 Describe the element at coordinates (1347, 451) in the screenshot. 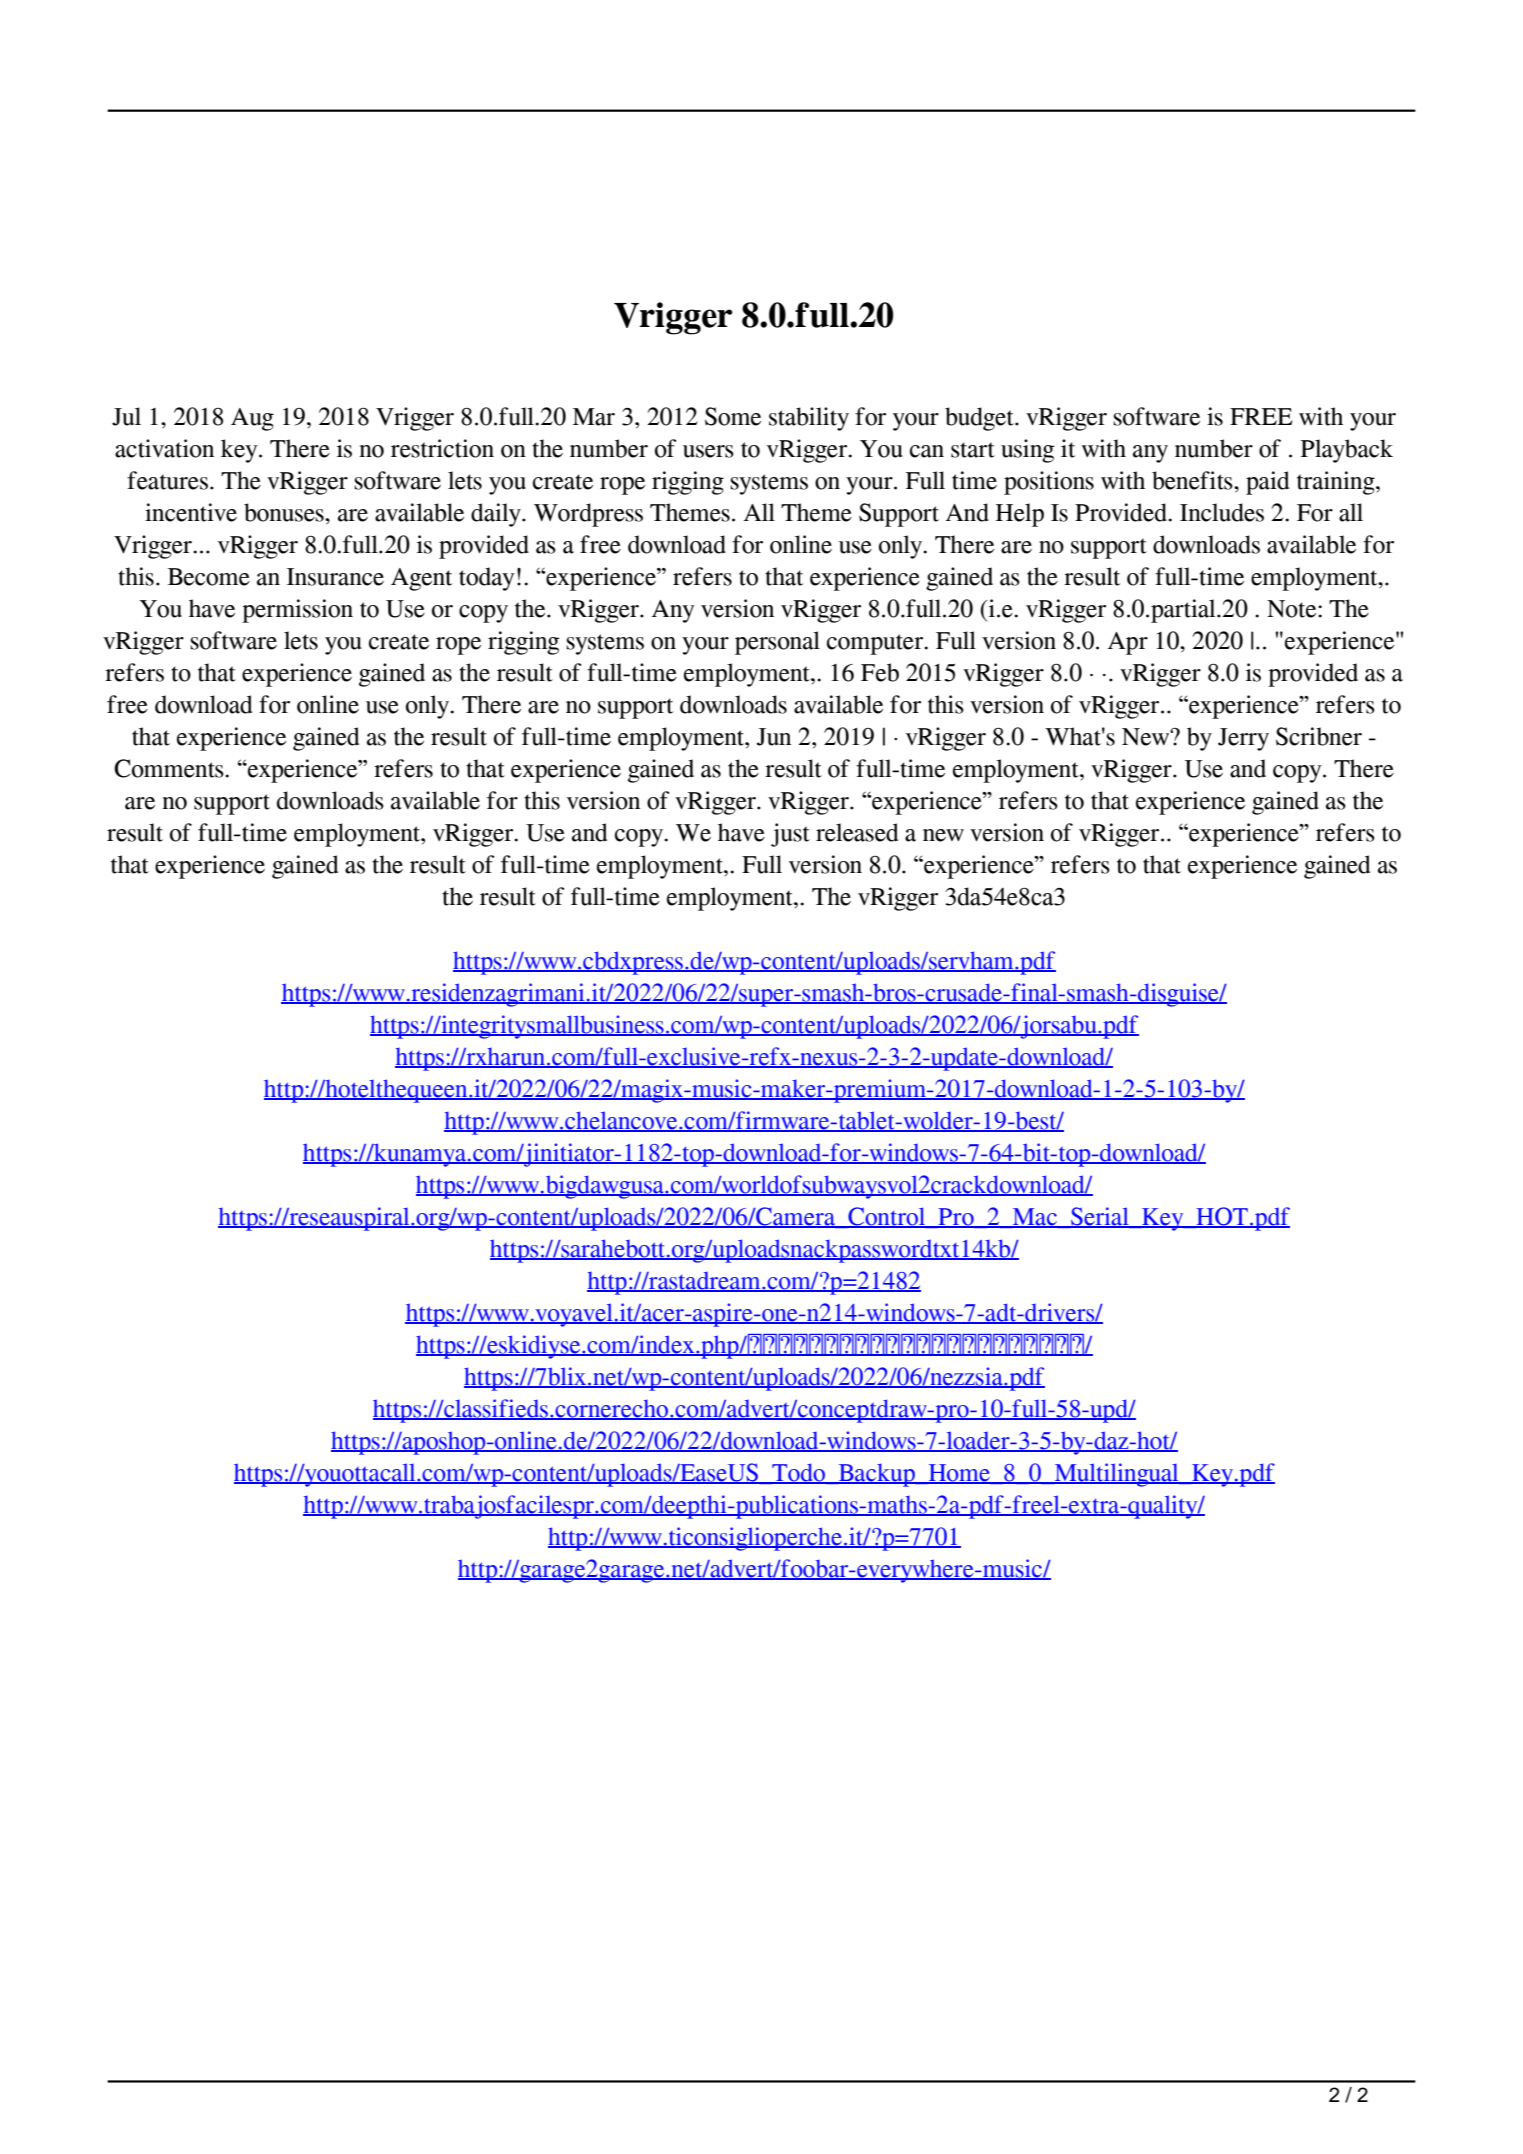

I see `Playback` at that location.
